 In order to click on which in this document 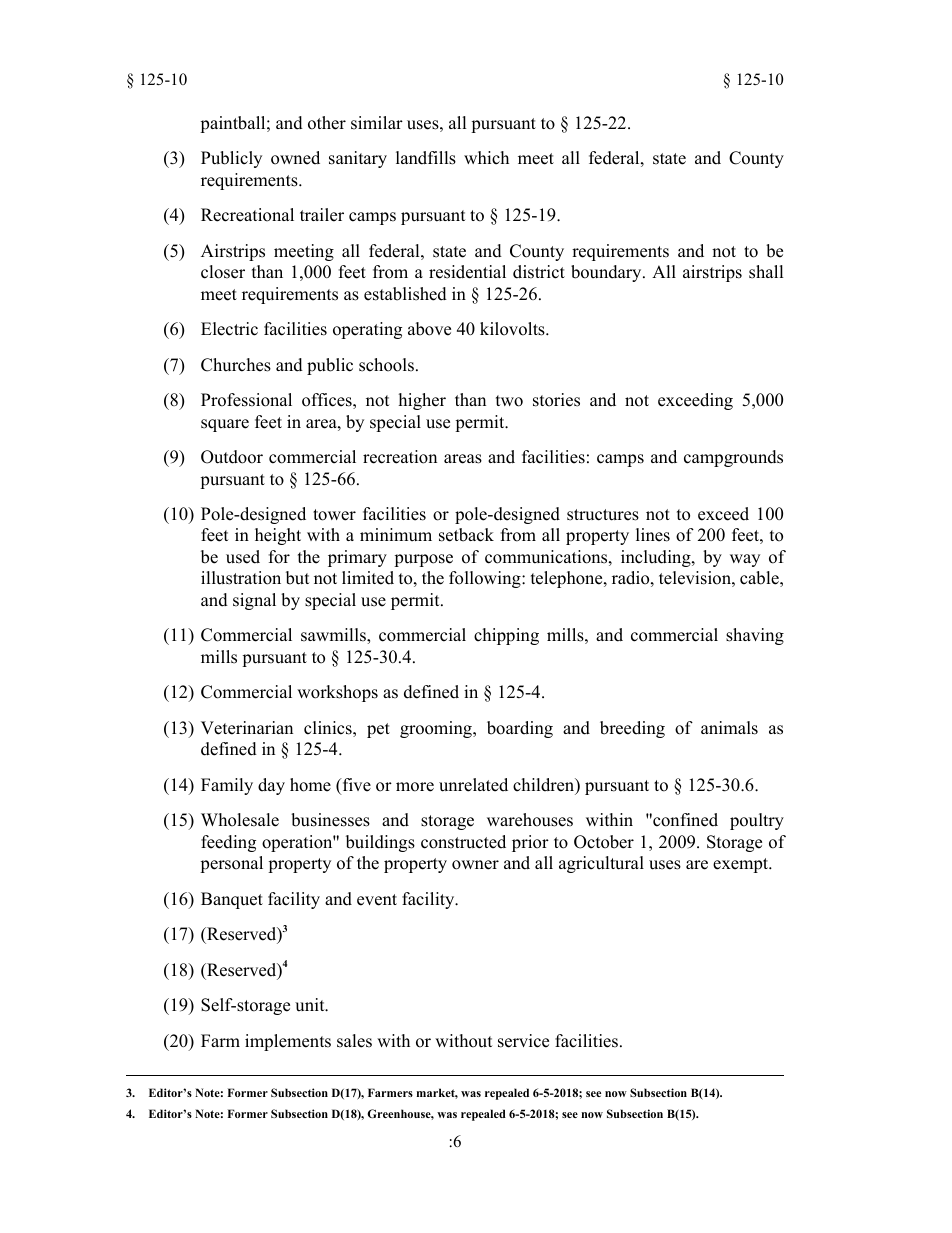, I will do `click(486, 158)`.
